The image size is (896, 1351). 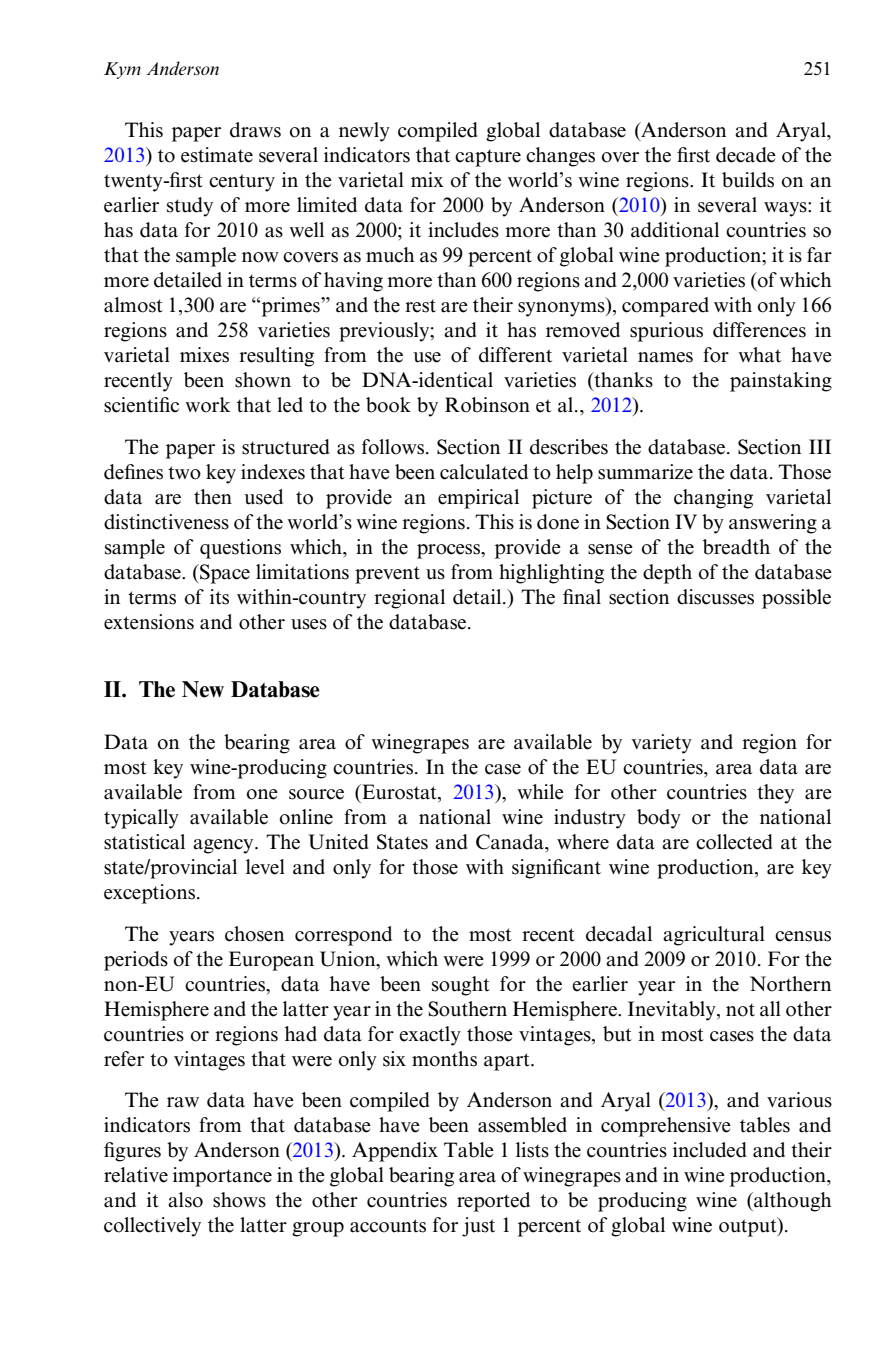 I want to click on agricultural, so click(x=714, y=936).
